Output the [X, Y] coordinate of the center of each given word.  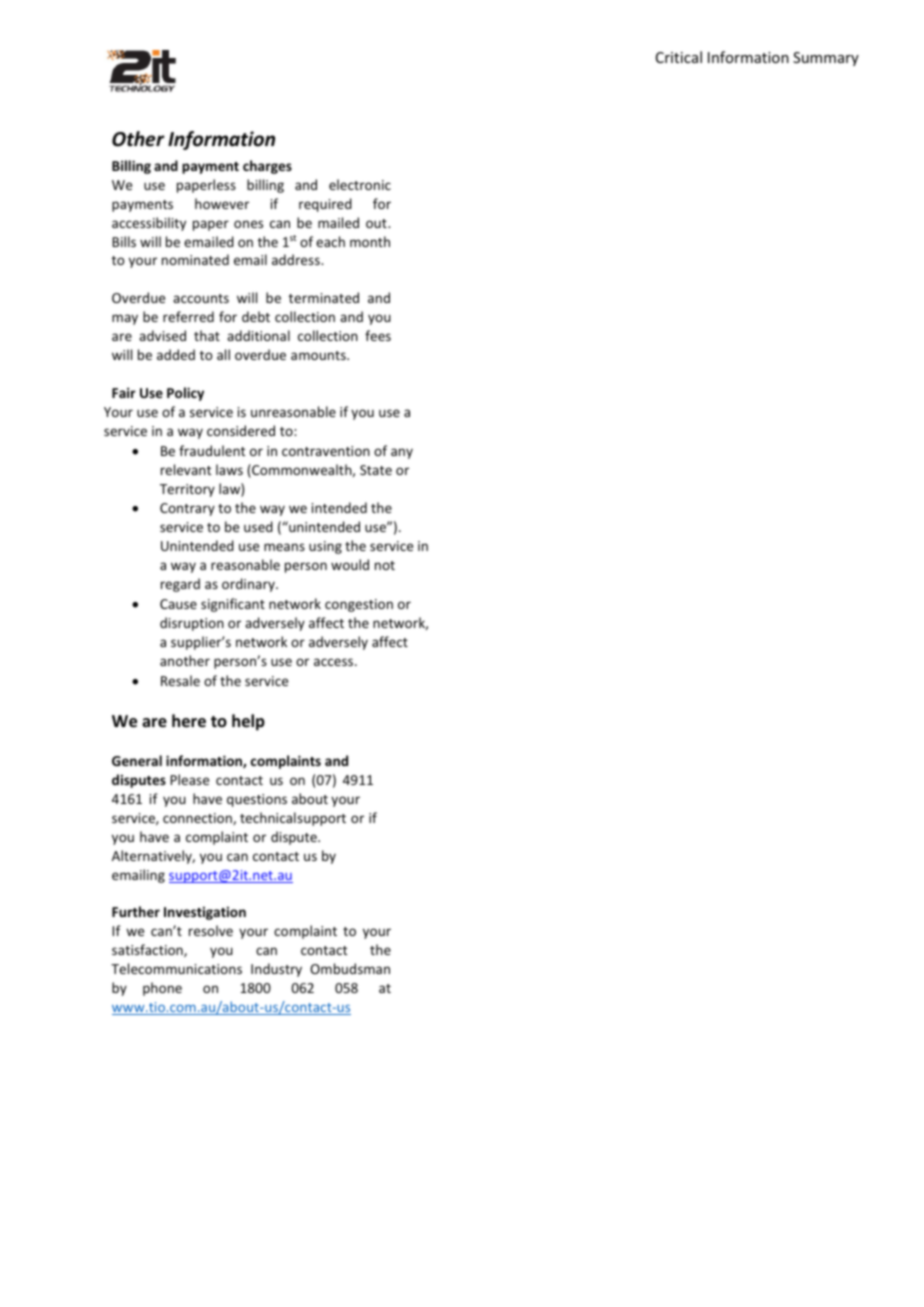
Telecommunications [176, 968]
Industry [276, 970]
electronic [360, 184]
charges [267, 167]
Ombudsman [350, 968]
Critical [679, 57]
